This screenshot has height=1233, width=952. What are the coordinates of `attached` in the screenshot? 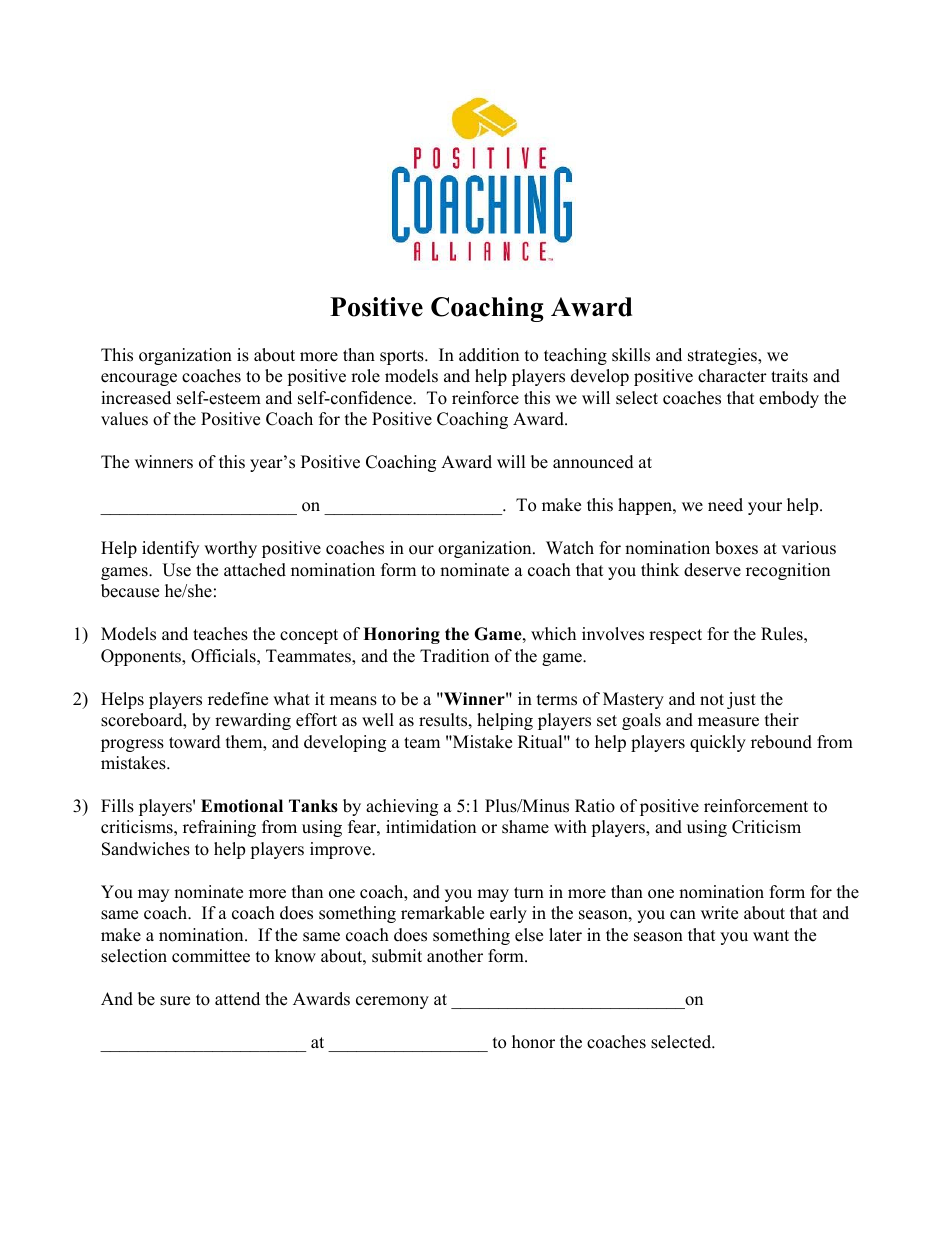 It's located at (255, 570).
